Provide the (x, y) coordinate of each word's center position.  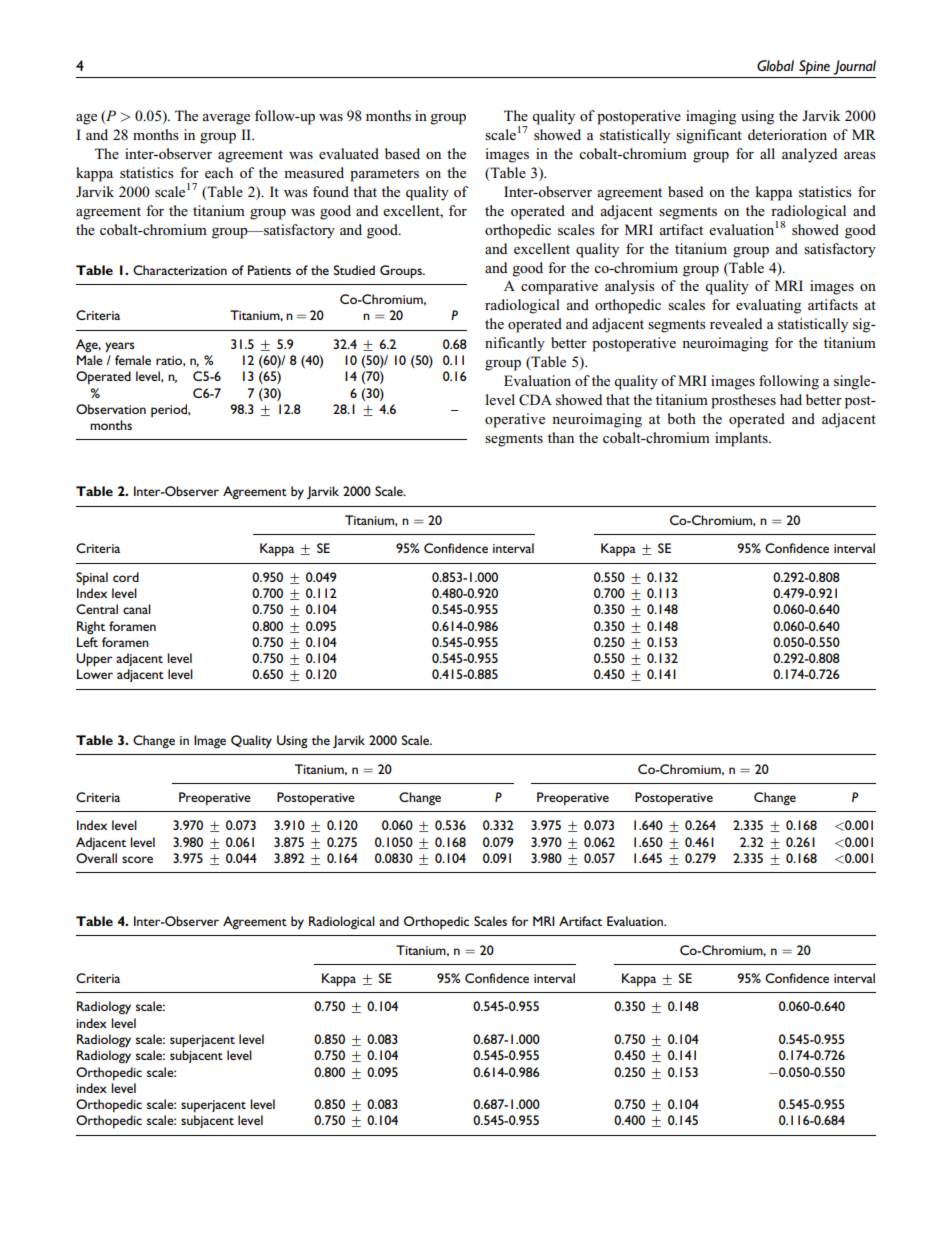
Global (775, 66)
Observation (111, 409)
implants (742, 439)
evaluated (349, 153)
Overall (96, 858)
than (561, 437)
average (226, 119)
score (137, 859)
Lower (95, 674)
